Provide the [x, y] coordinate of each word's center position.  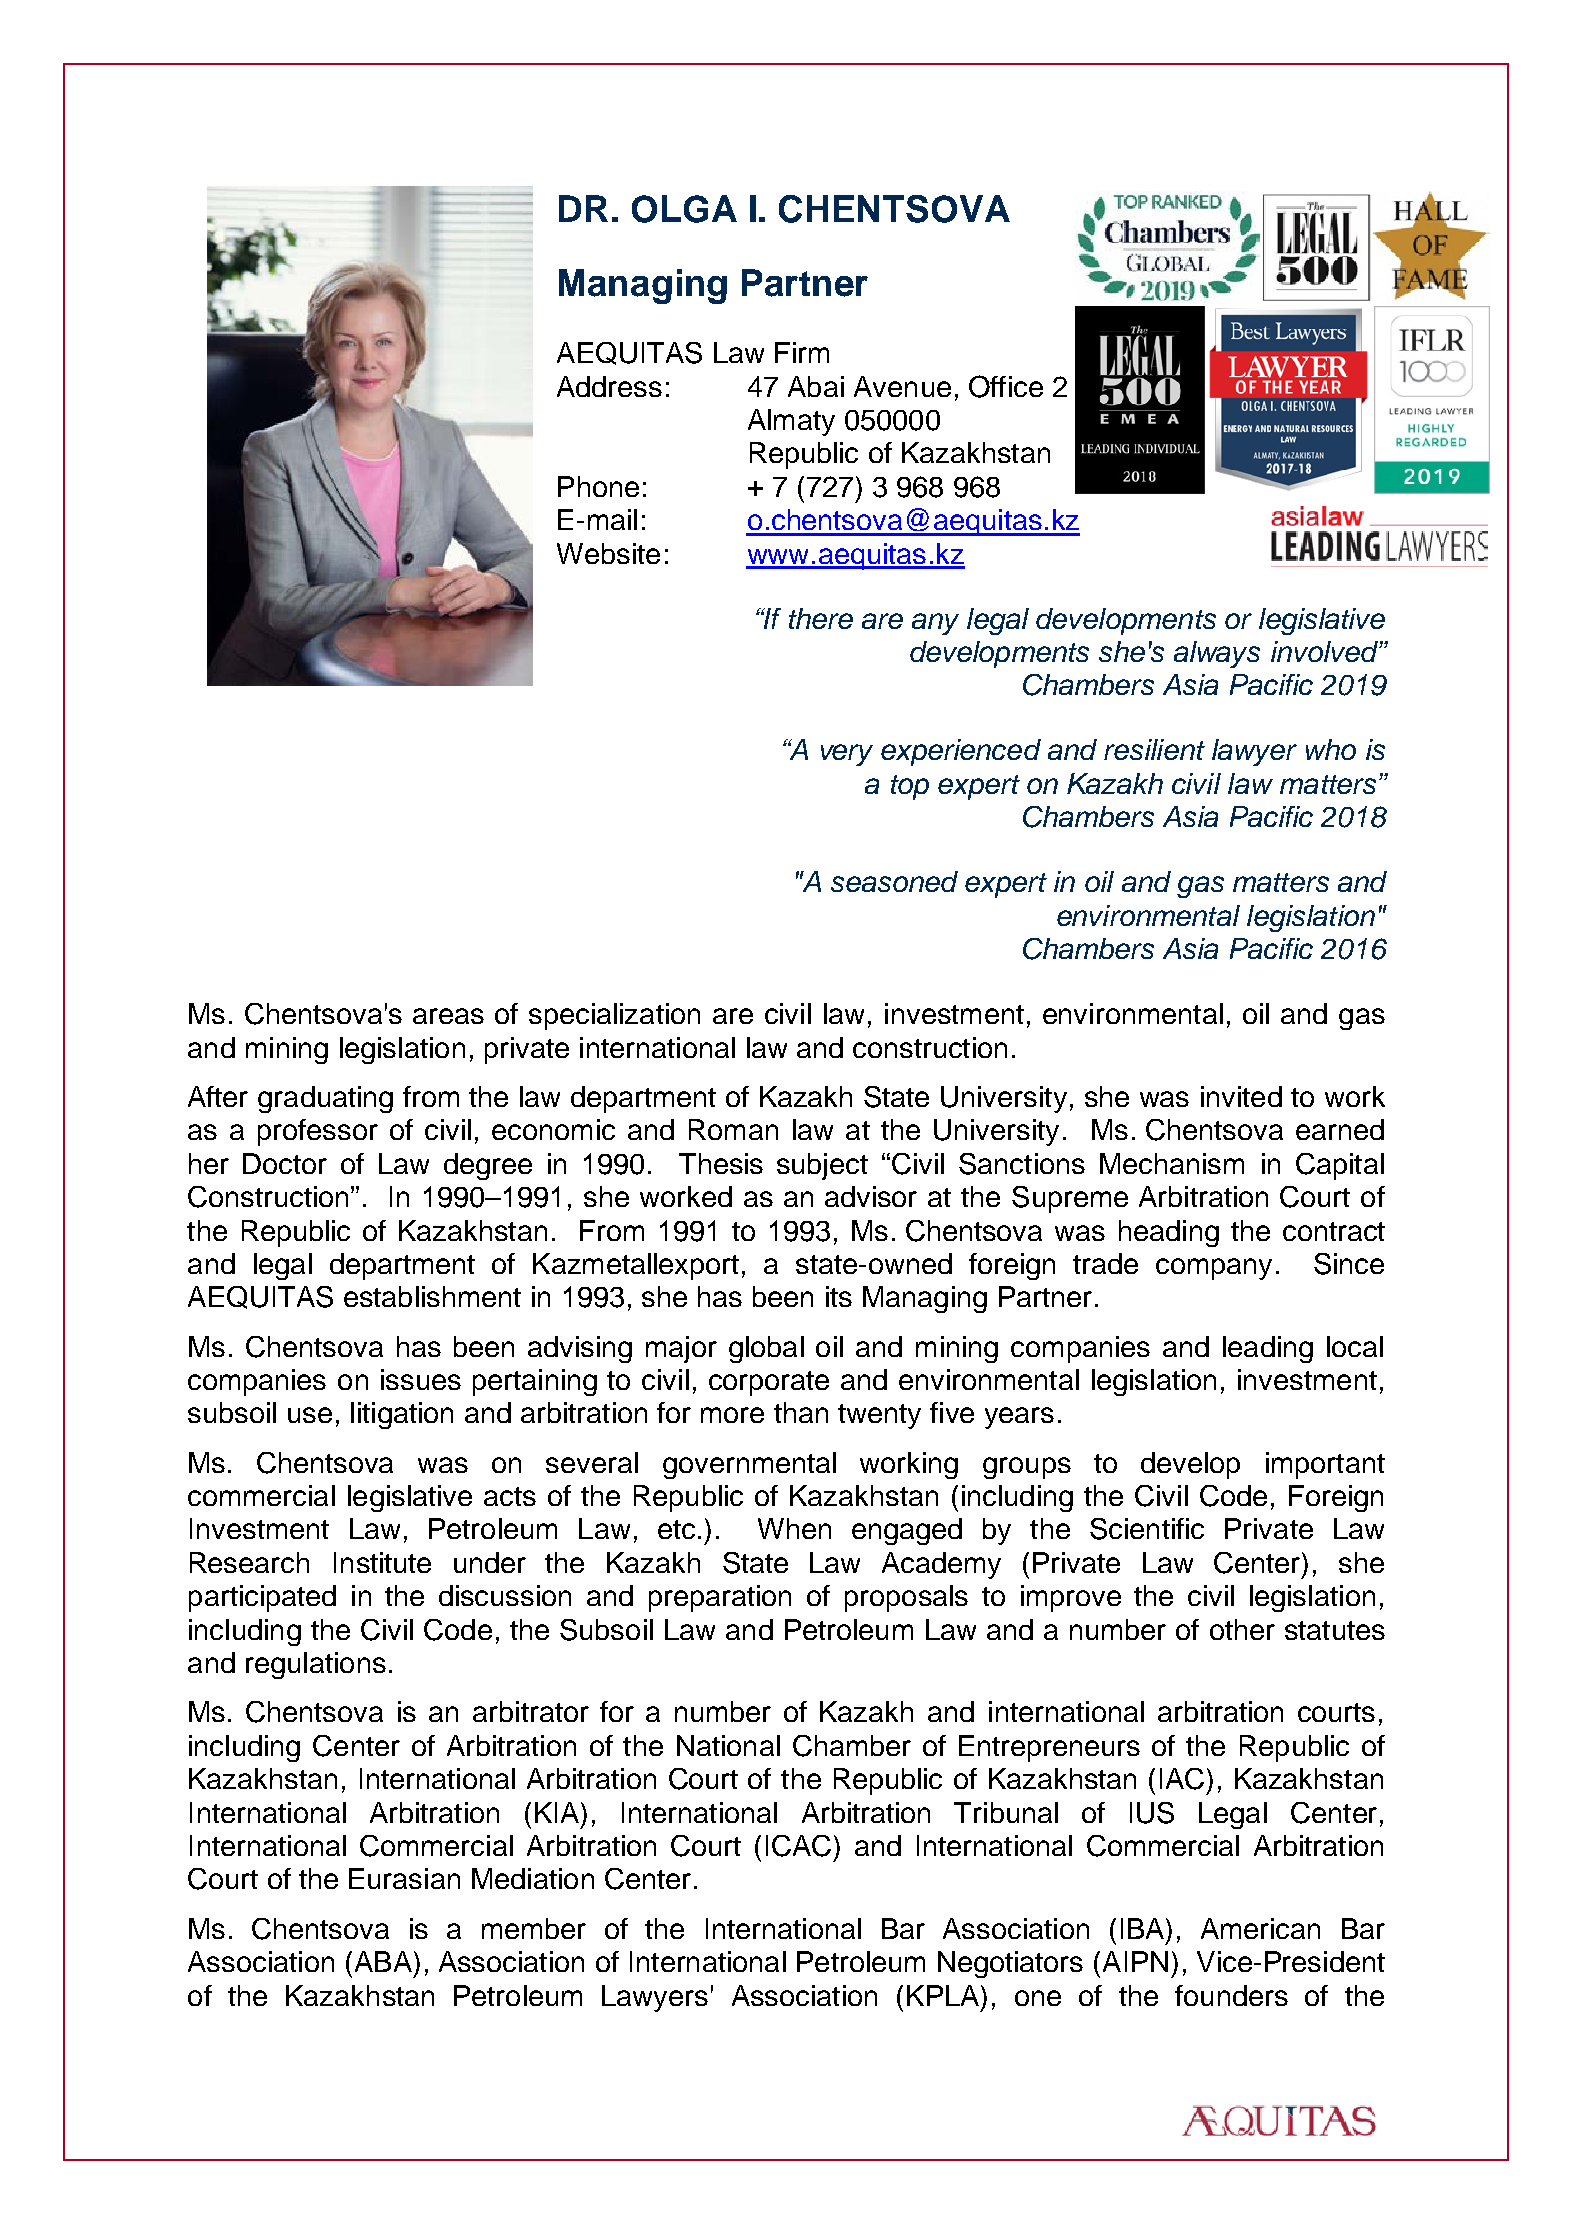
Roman [733, 1129]
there [821, 618]
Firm [802, 352]
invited [1241, 1096]
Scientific [1147, 1529]
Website [608, 553]
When [794, 1528]
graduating [325, 1099]
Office [1006, 386]
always [1217, 654]
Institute [382, 1562]
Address [609, 386]
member [534, 1928]
